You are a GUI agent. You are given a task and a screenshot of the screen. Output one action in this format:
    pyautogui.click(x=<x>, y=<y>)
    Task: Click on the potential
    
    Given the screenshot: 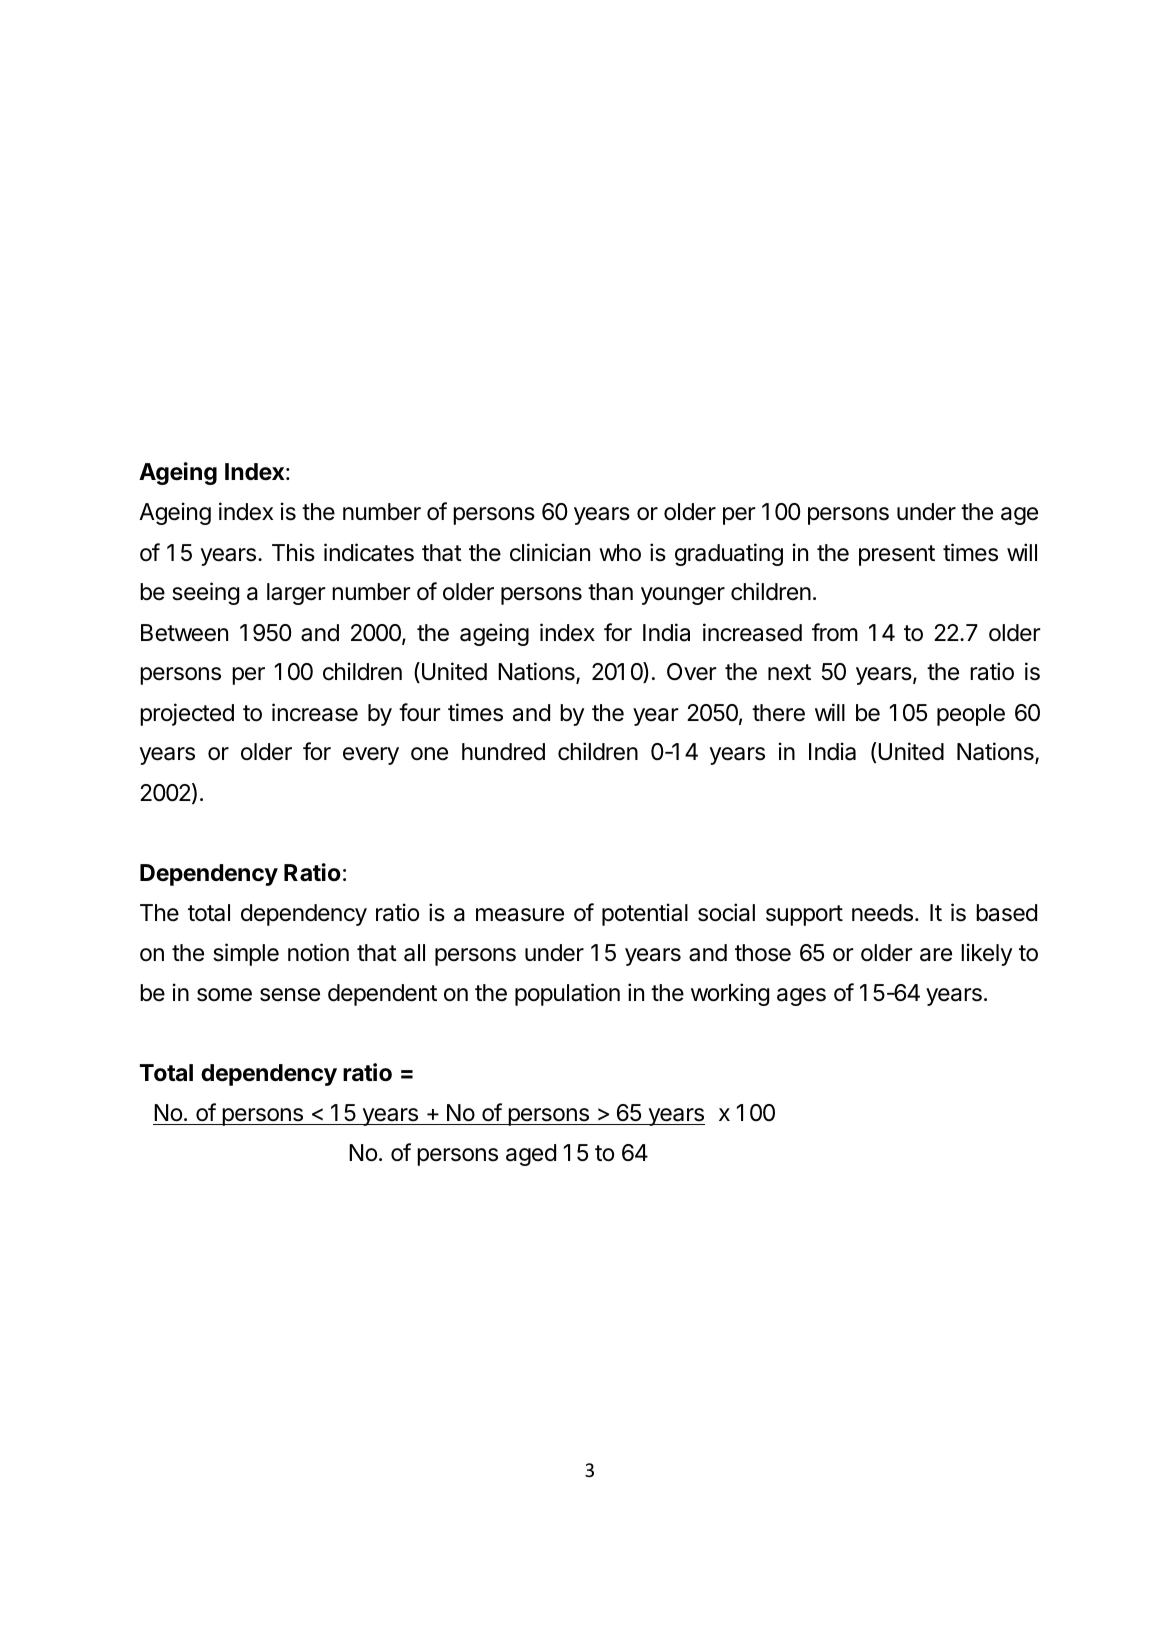 What is the action you would take?
    pyautogui.click(x=645, y=914)
